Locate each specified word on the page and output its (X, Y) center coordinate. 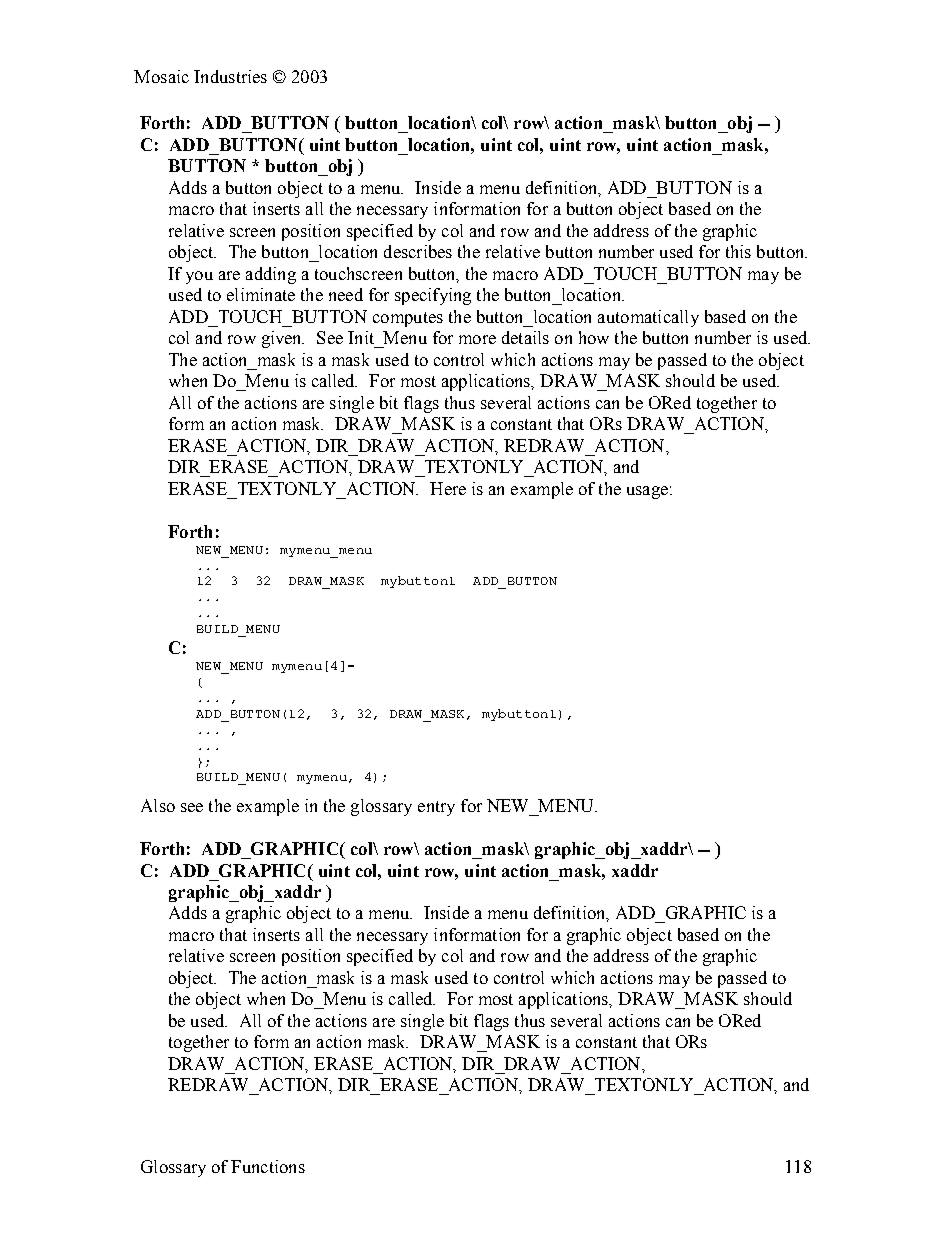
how (594, 337)
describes (418, 251)
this (738, 251)
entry (436, 808)
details (525, 337)
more (477, 339)
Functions (268, 1166)
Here (448, 488)
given (283, 339)
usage (647, 492)
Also (158, 805)
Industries (230, 76)
